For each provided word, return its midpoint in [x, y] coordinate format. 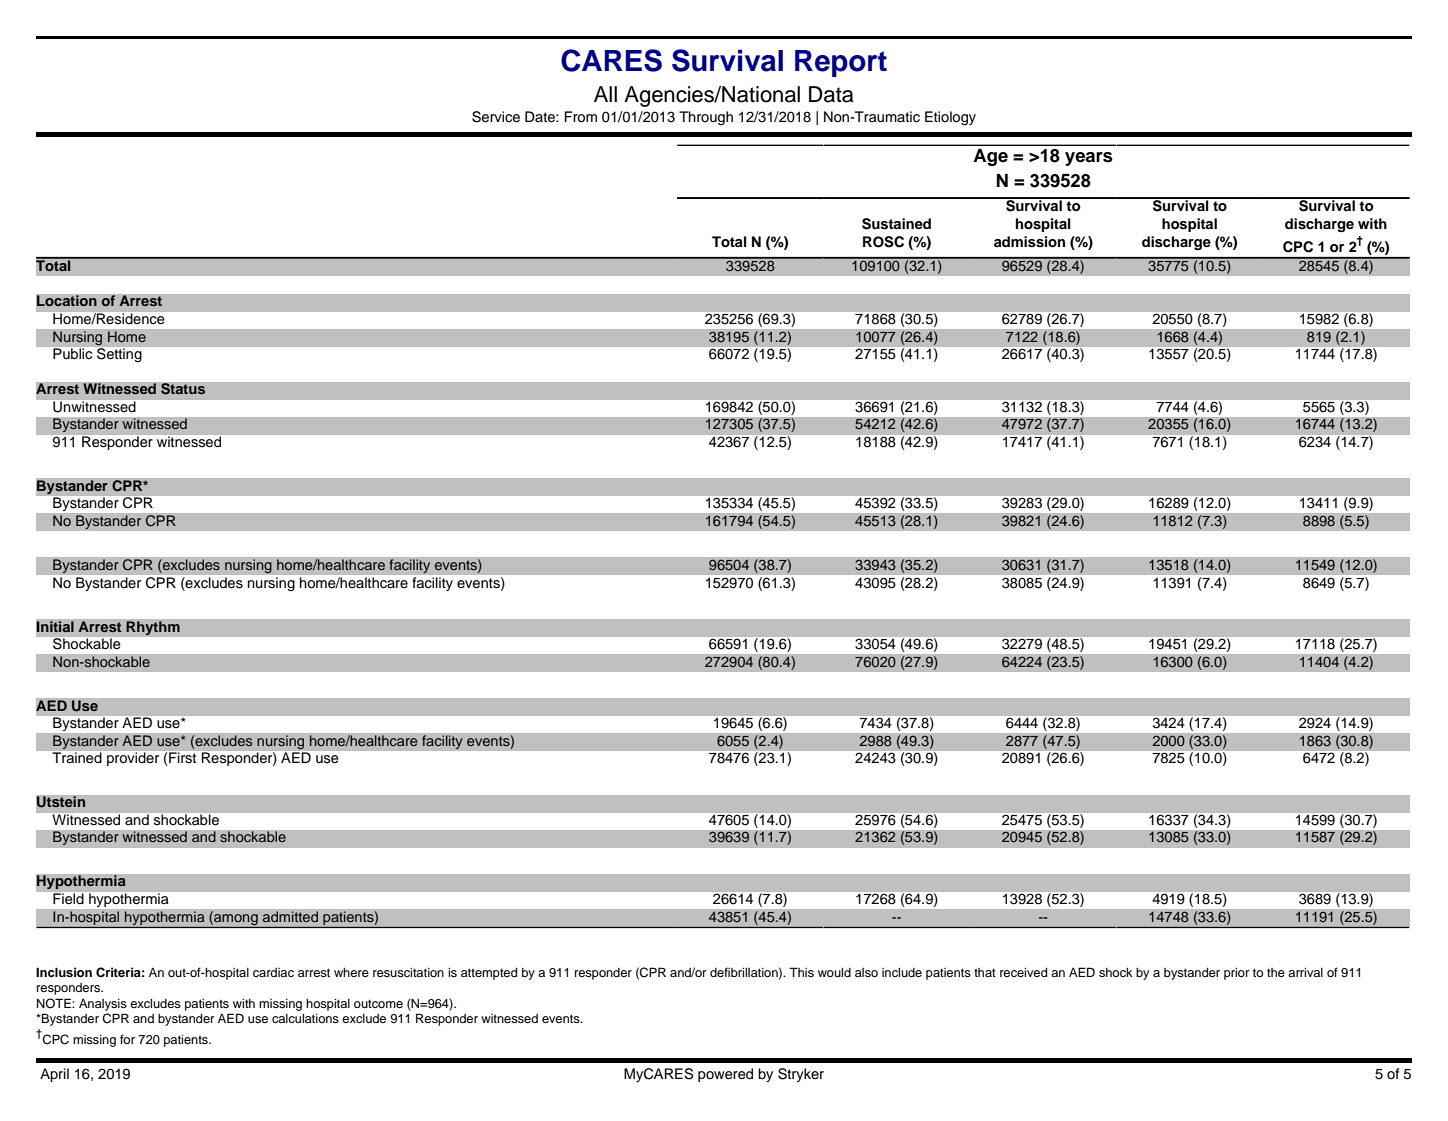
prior [1237, 974]
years [1089, 159]
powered [725, 1075]
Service [496, 117]
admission [1029, 242]
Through [706, 118]
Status [183, 389]
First [182, 757]
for [127, 1039]
